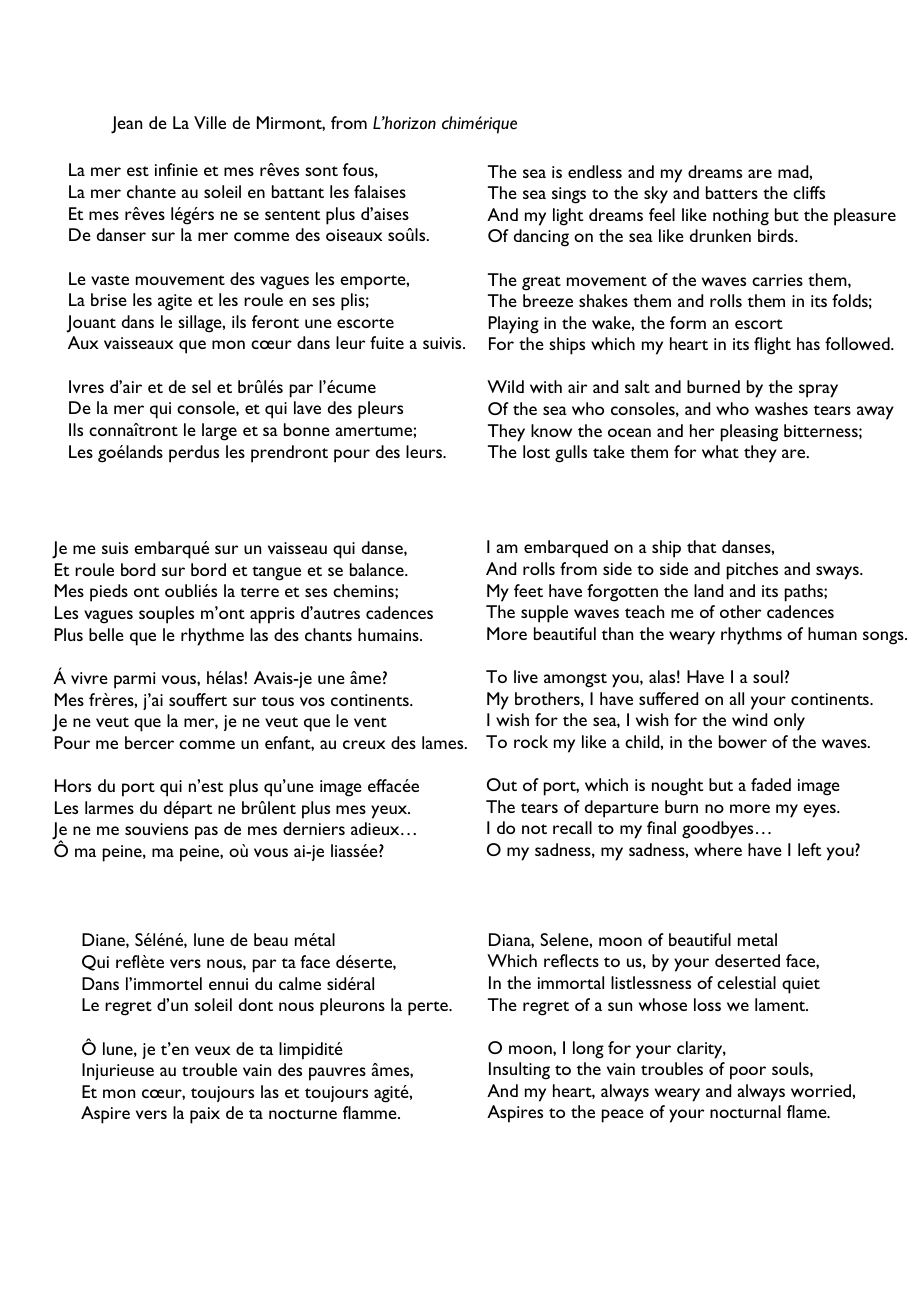  Describe the element at coordinates (572, 827) in the image. I see `recall` at that location.
